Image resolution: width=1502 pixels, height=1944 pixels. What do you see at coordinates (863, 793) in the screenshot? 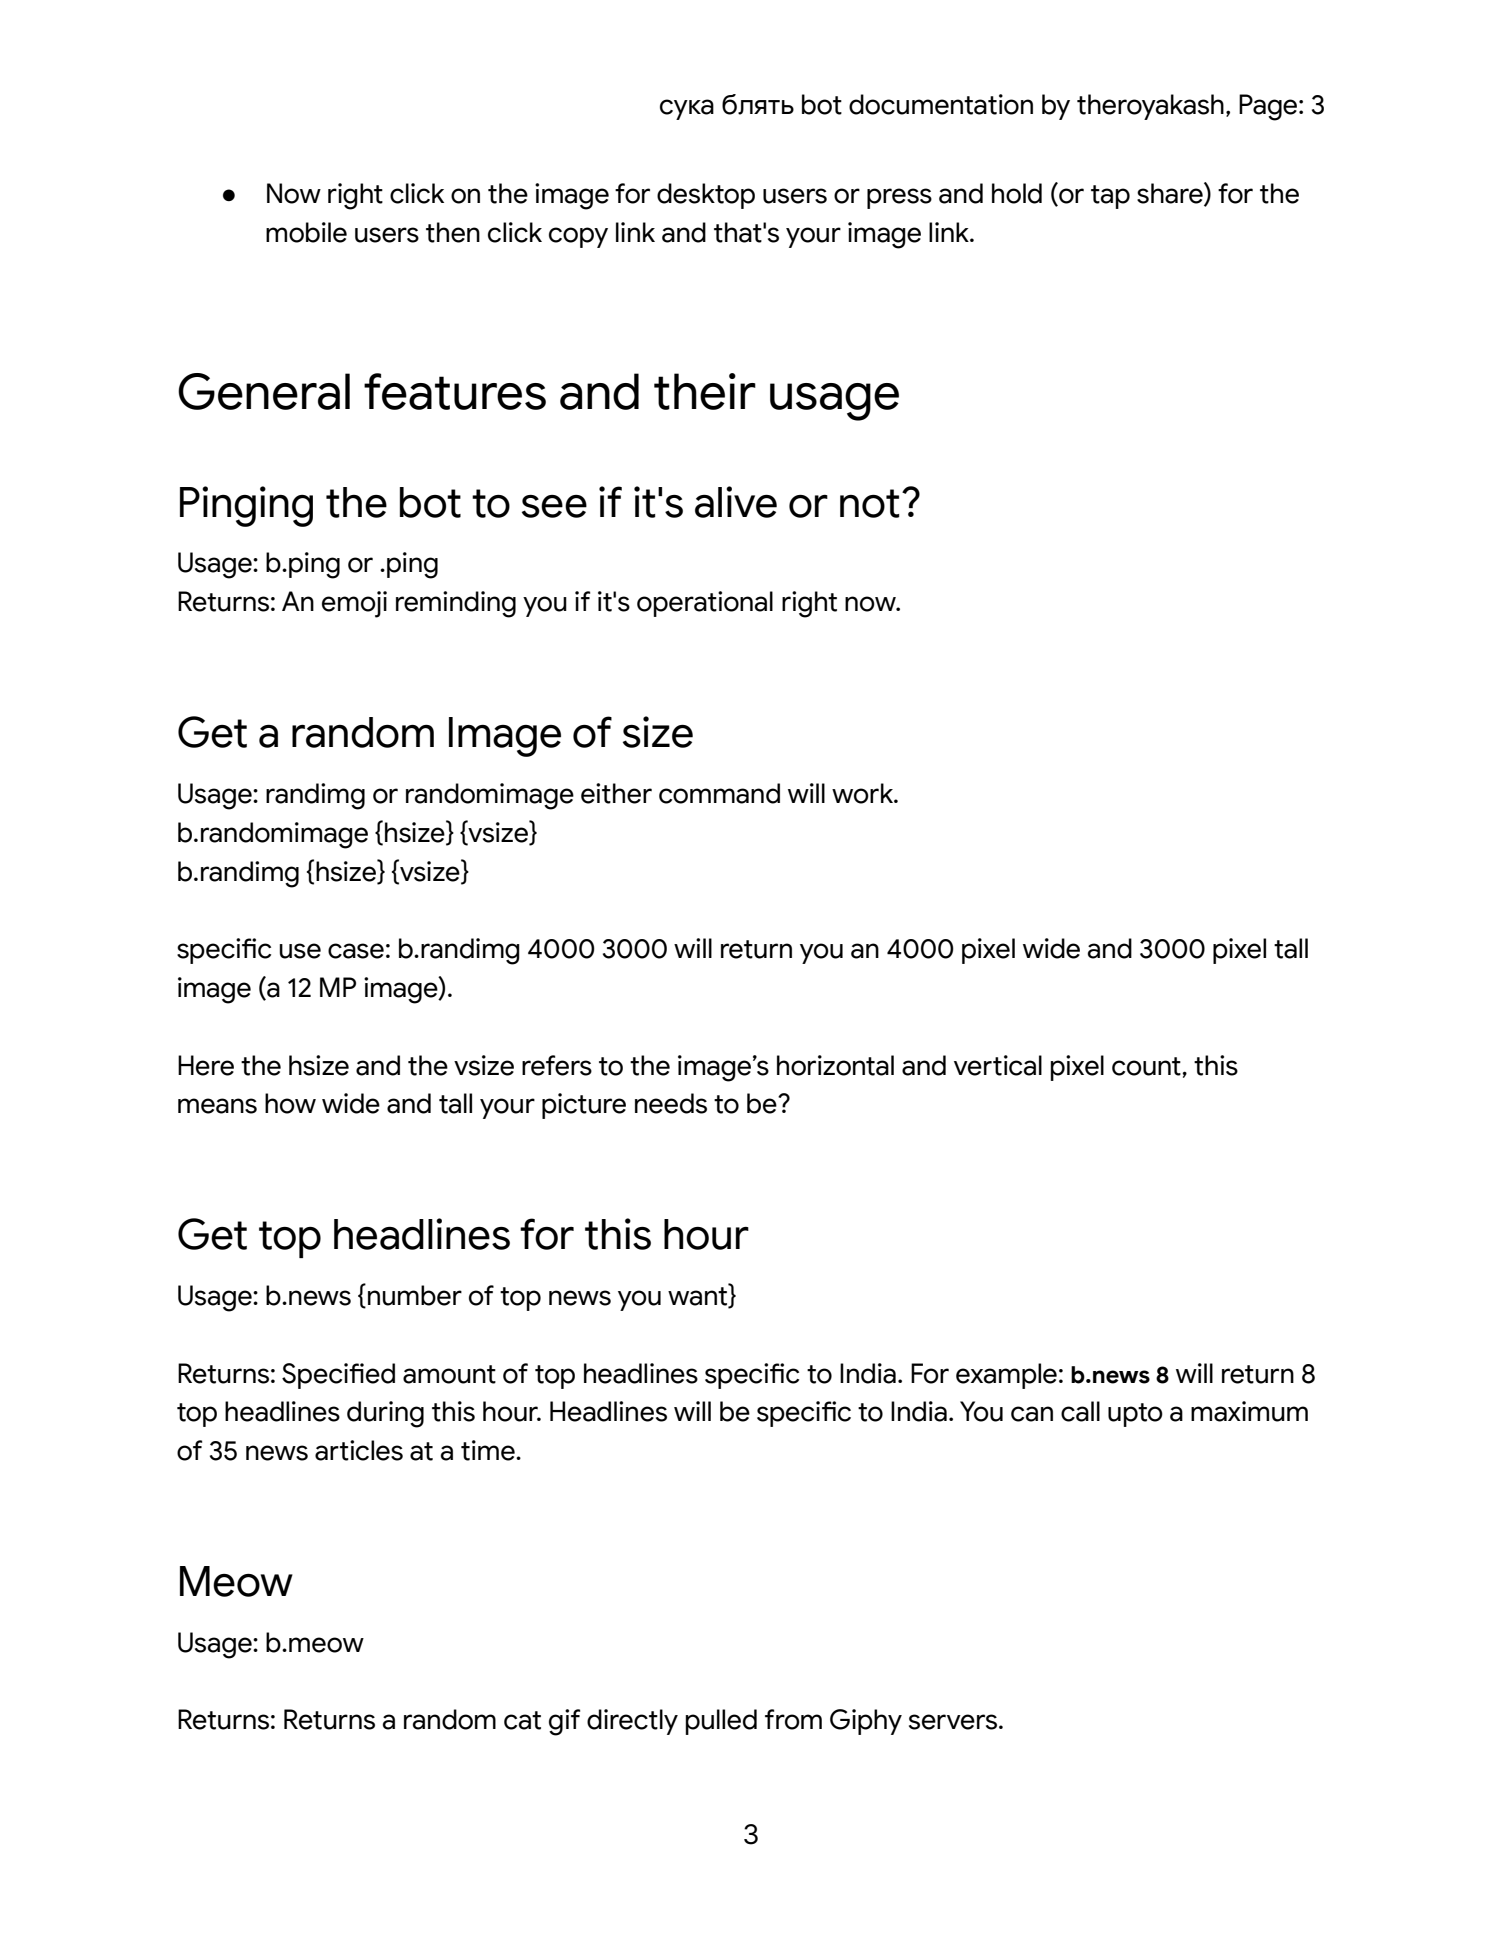
I see `work` at bounding box center [863, 793].
